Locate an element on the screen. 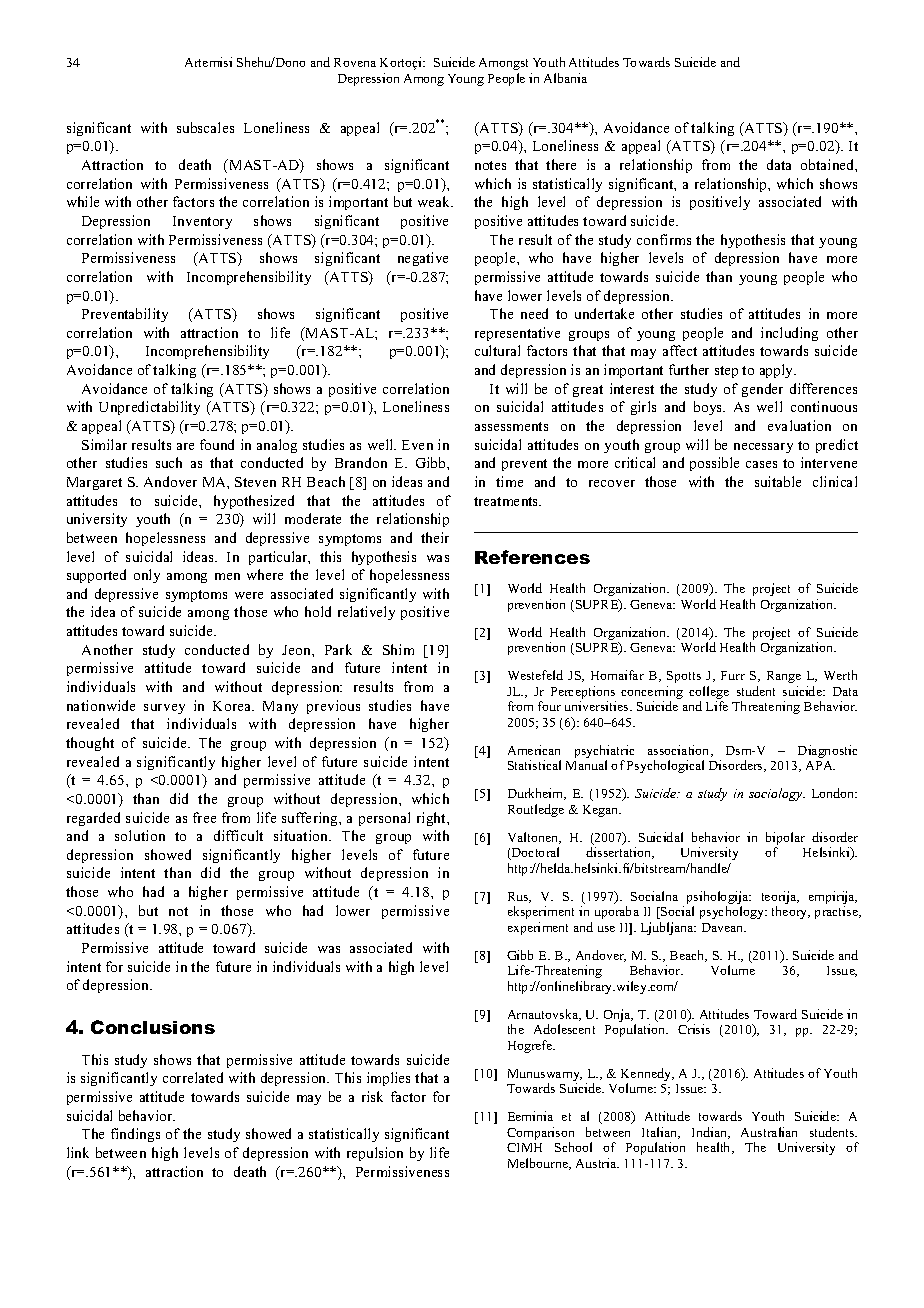  Comparison is located at coordinates (540, 1135).
